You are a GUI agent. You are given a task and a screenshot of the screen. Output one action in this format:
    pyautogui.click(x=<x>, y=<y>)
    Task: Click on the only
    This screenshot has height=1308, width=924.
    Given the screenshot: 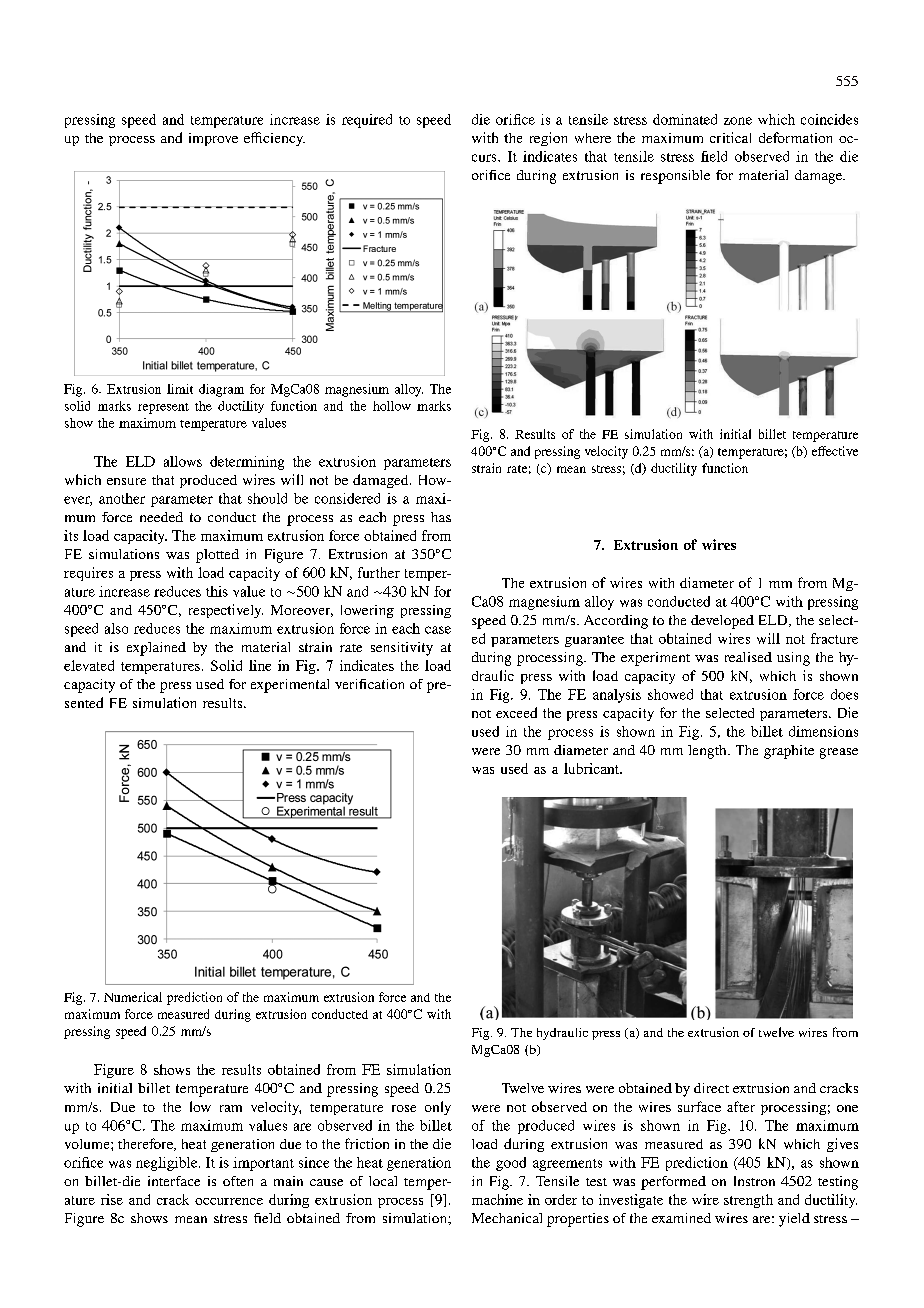 What is the action you would take?
    pyautogui.click(x=438, y=1108)
